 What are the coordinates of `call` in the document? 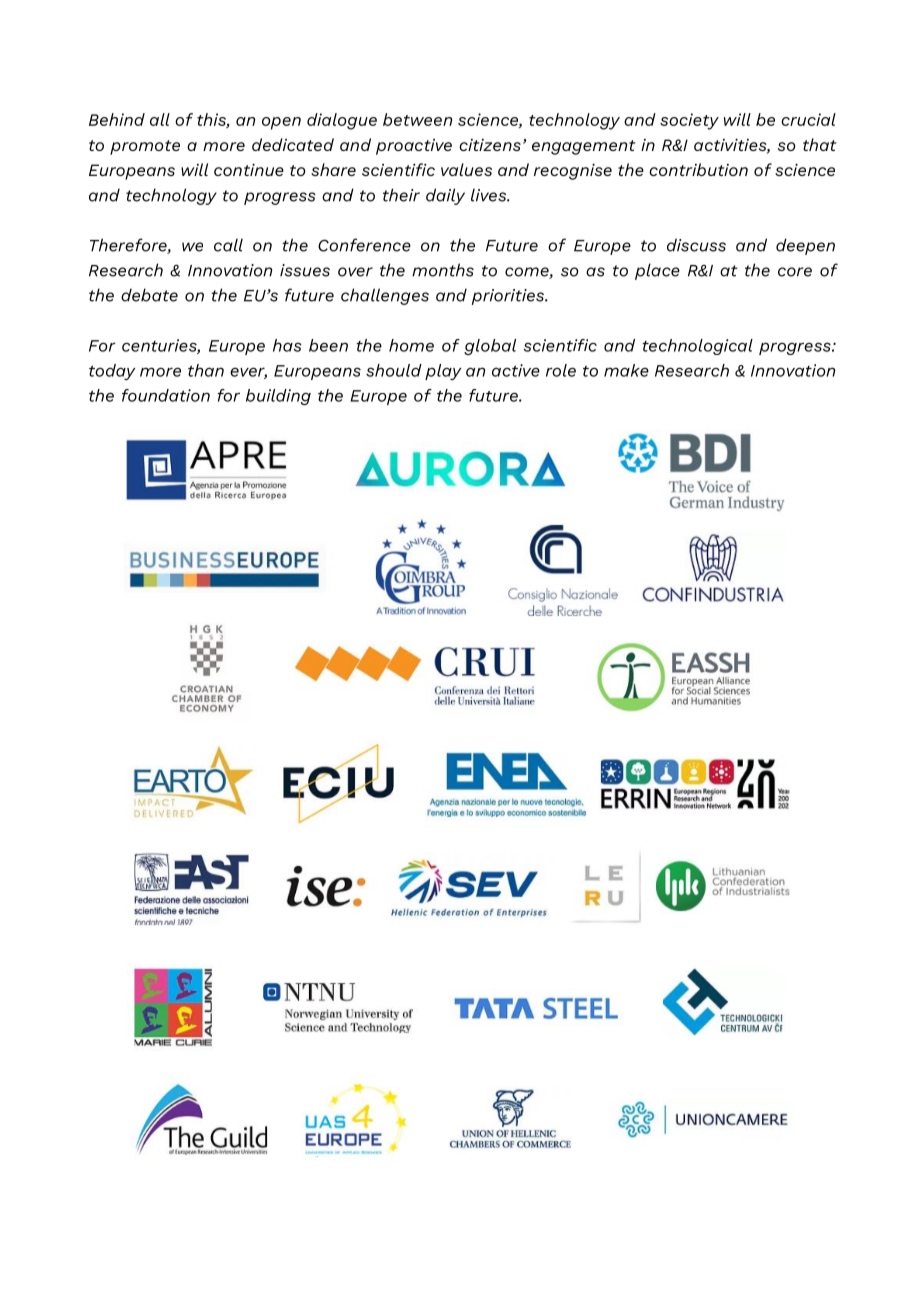 It's located at (228, 245).
